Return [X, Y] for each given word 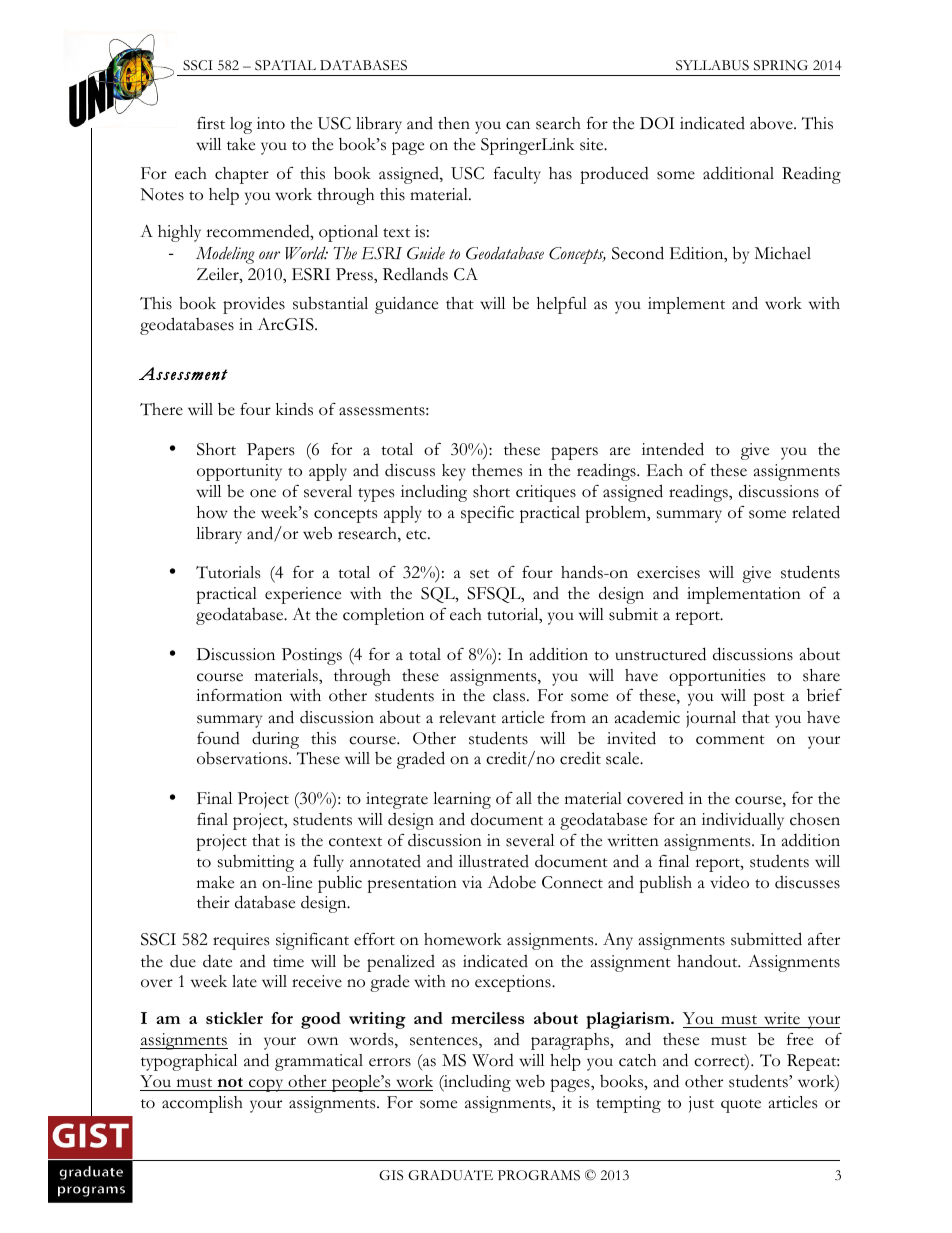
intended [673, 449]
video [729, 882]
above [772, 123]
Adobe [511, 882]
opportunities [717, 677]
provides [254, 305]
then [454, 123]
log [241, 125]
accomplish [202, 1104]
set [479, 574]
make [215, 882]
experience [303, 595]
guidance [406, 305]
